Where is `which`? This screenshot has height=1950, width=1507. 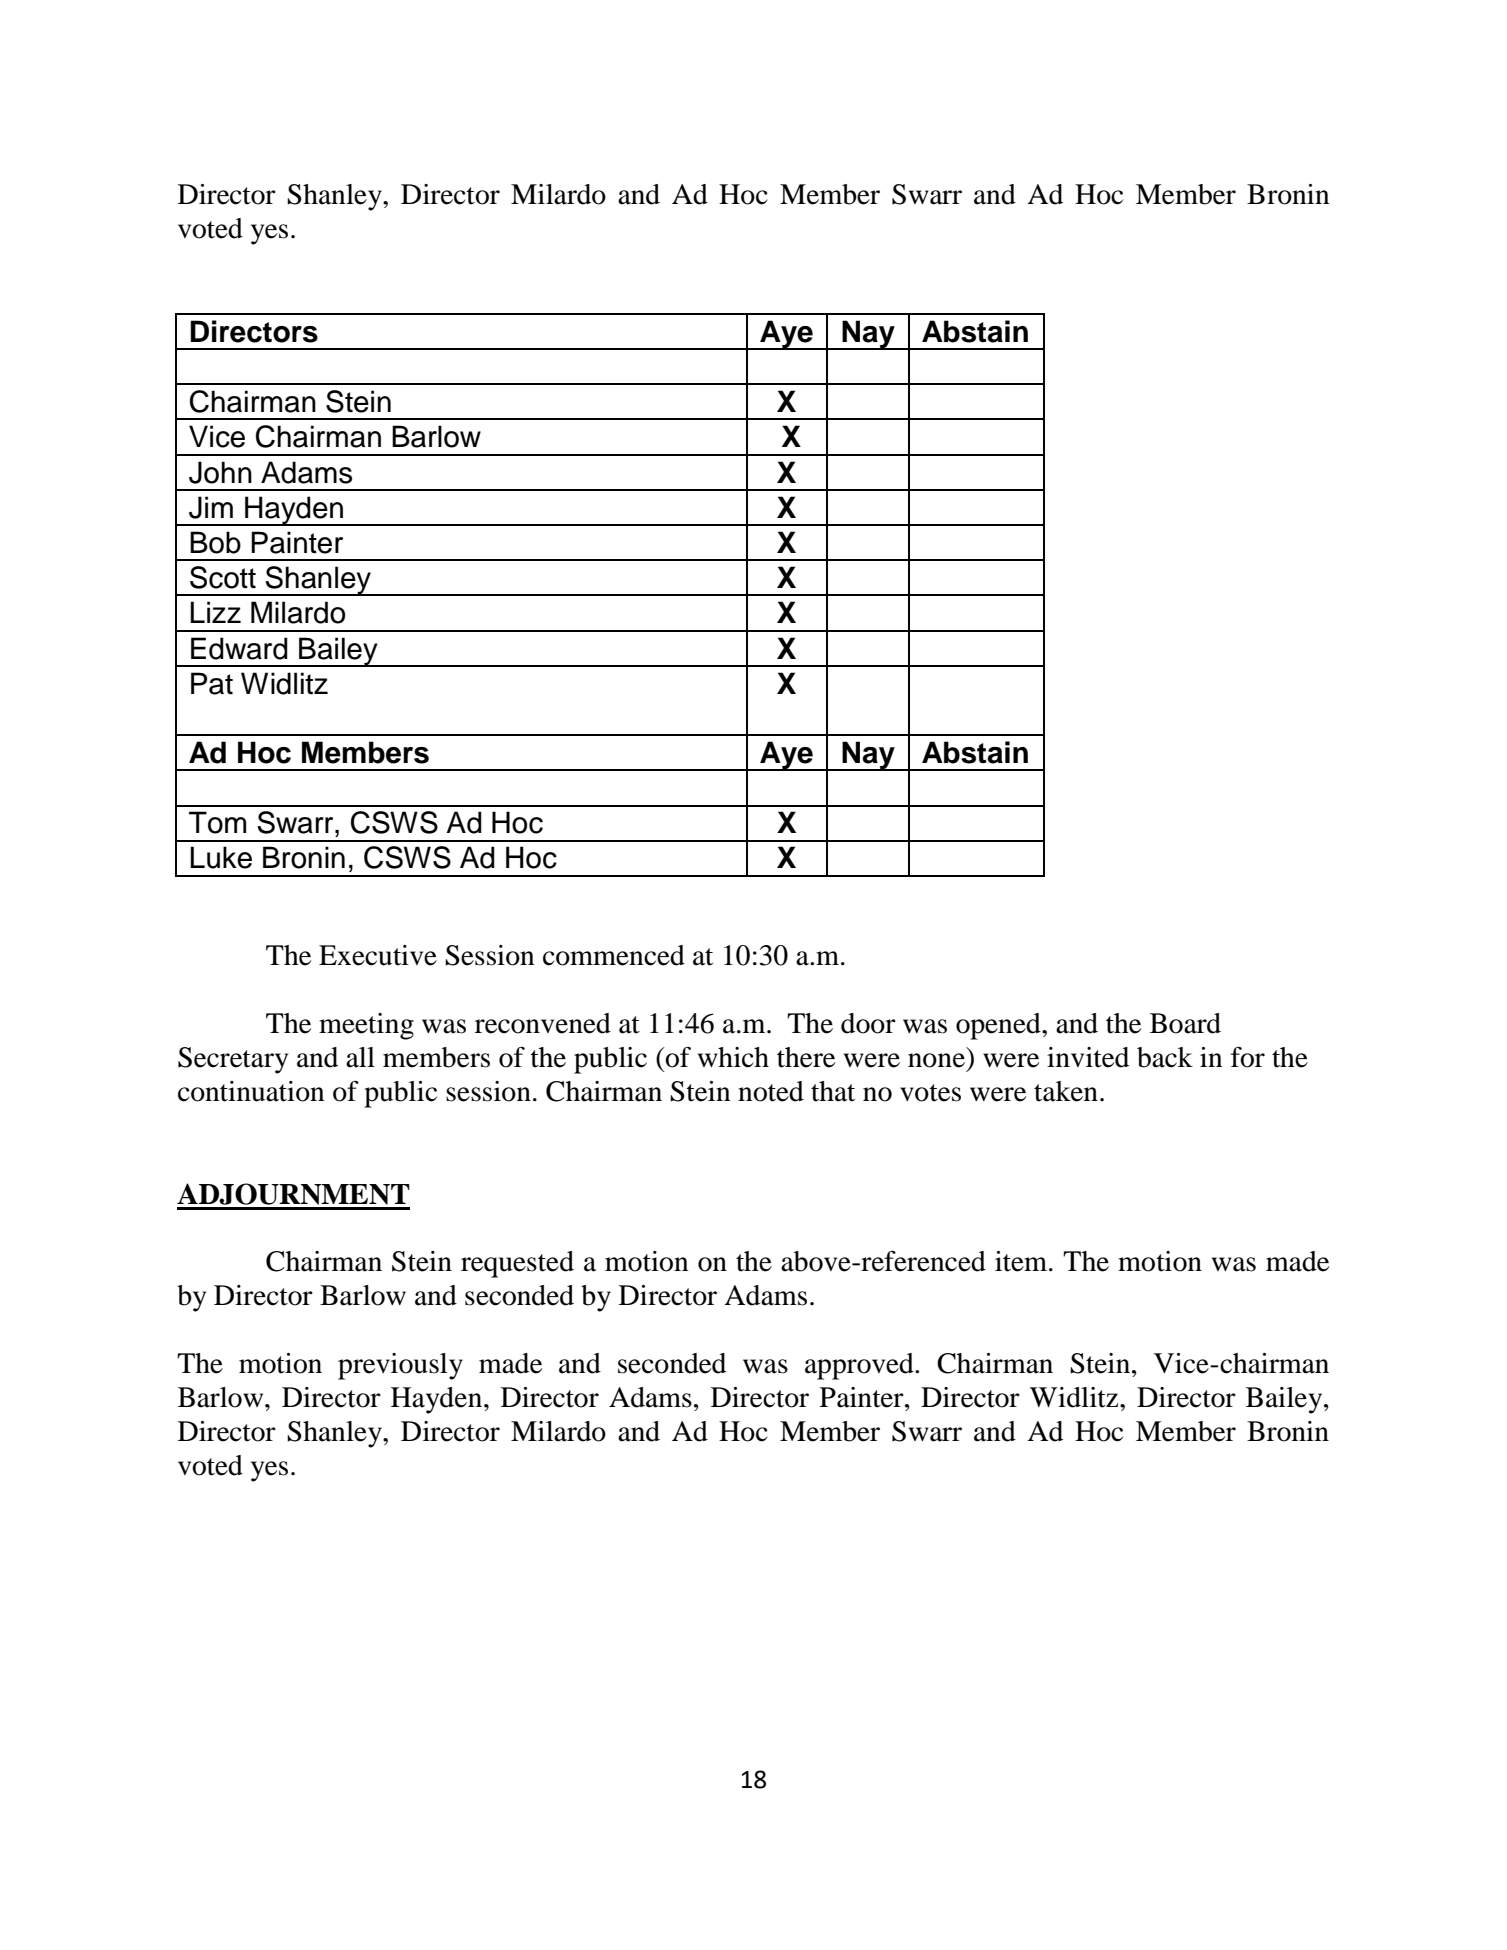
which is located at coordinates (733, 1057).
